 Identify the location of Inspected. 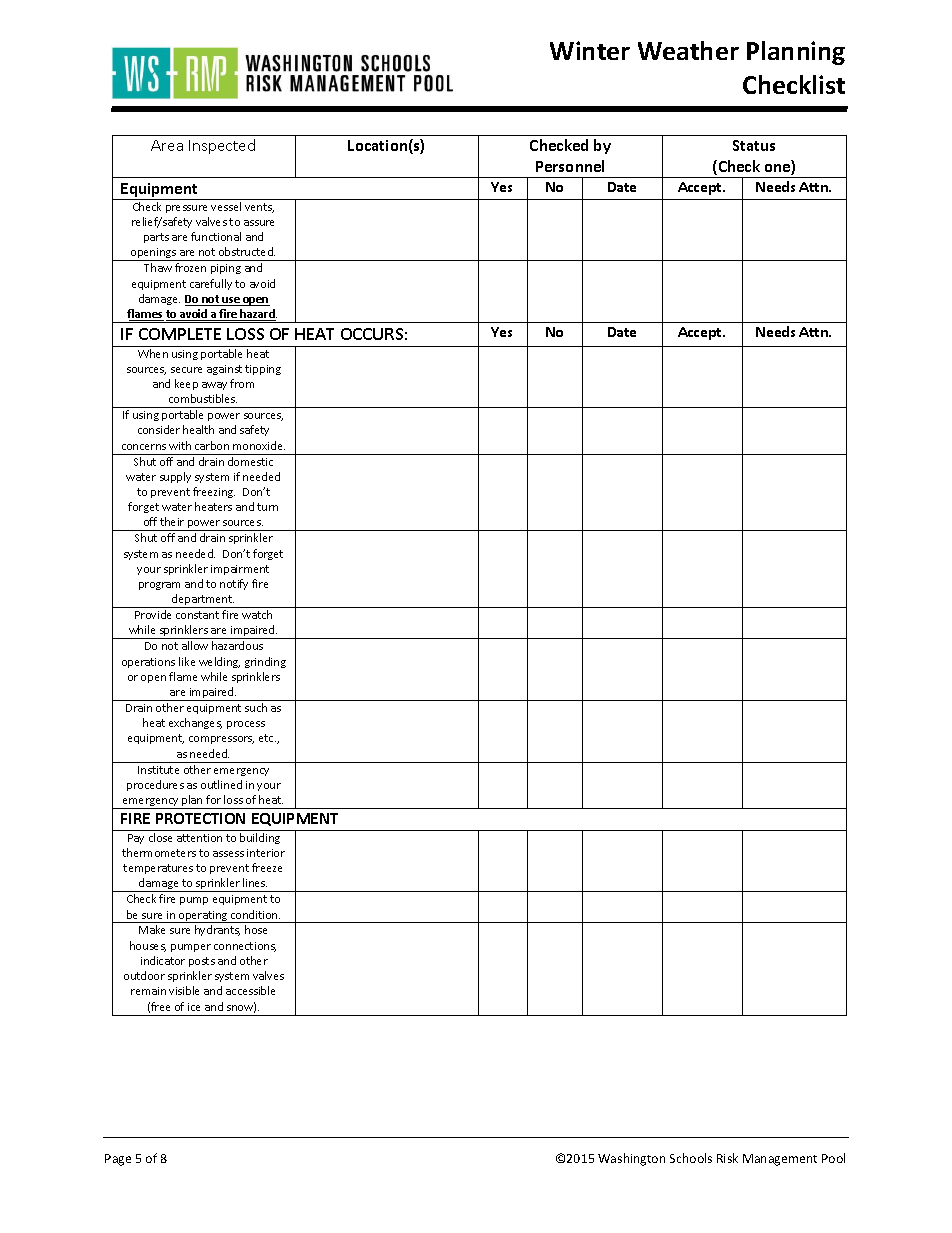
(222, 146).
